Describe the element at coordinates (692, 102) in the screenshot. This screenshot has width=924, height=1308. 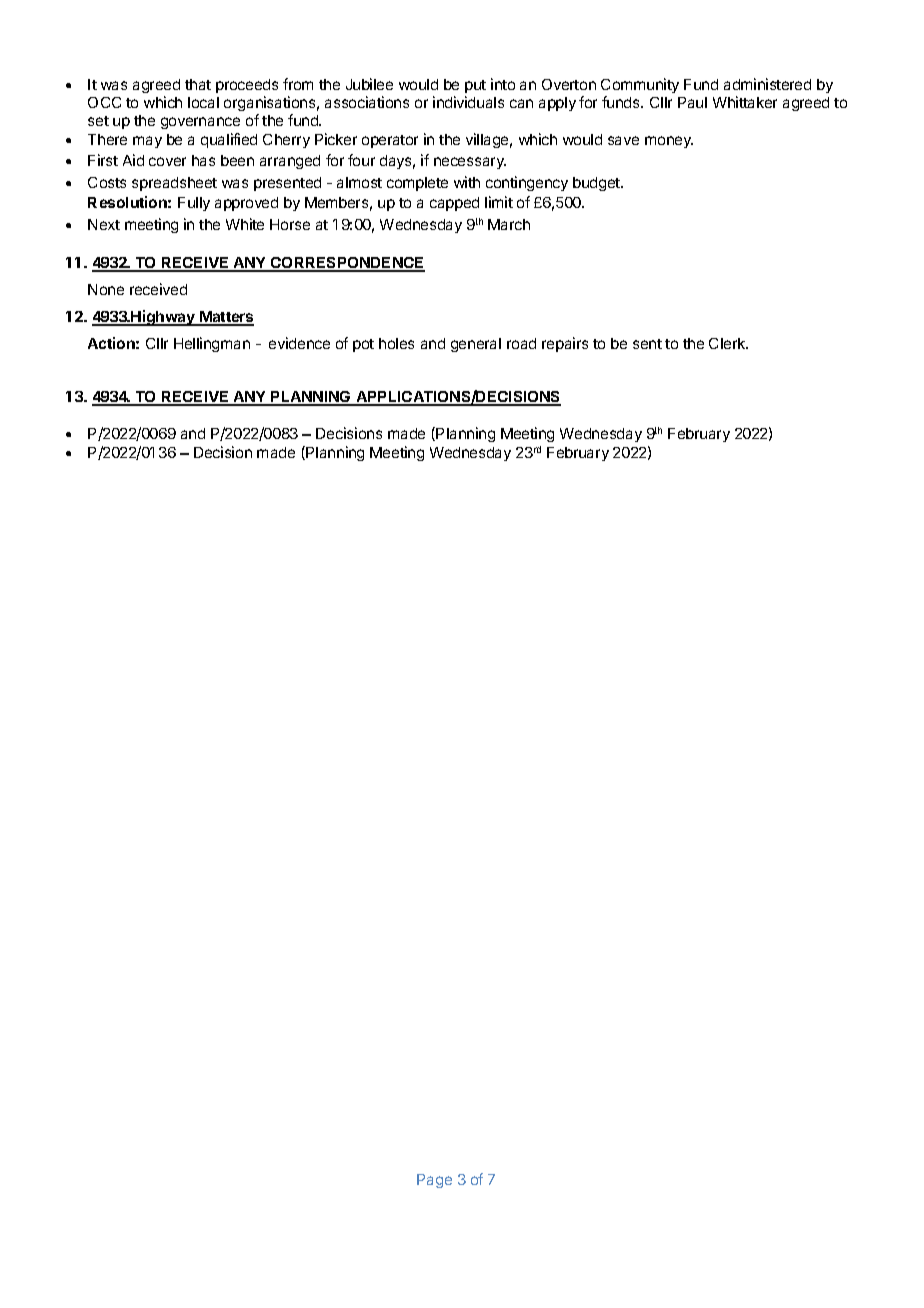
I see `Paul` at that location.
